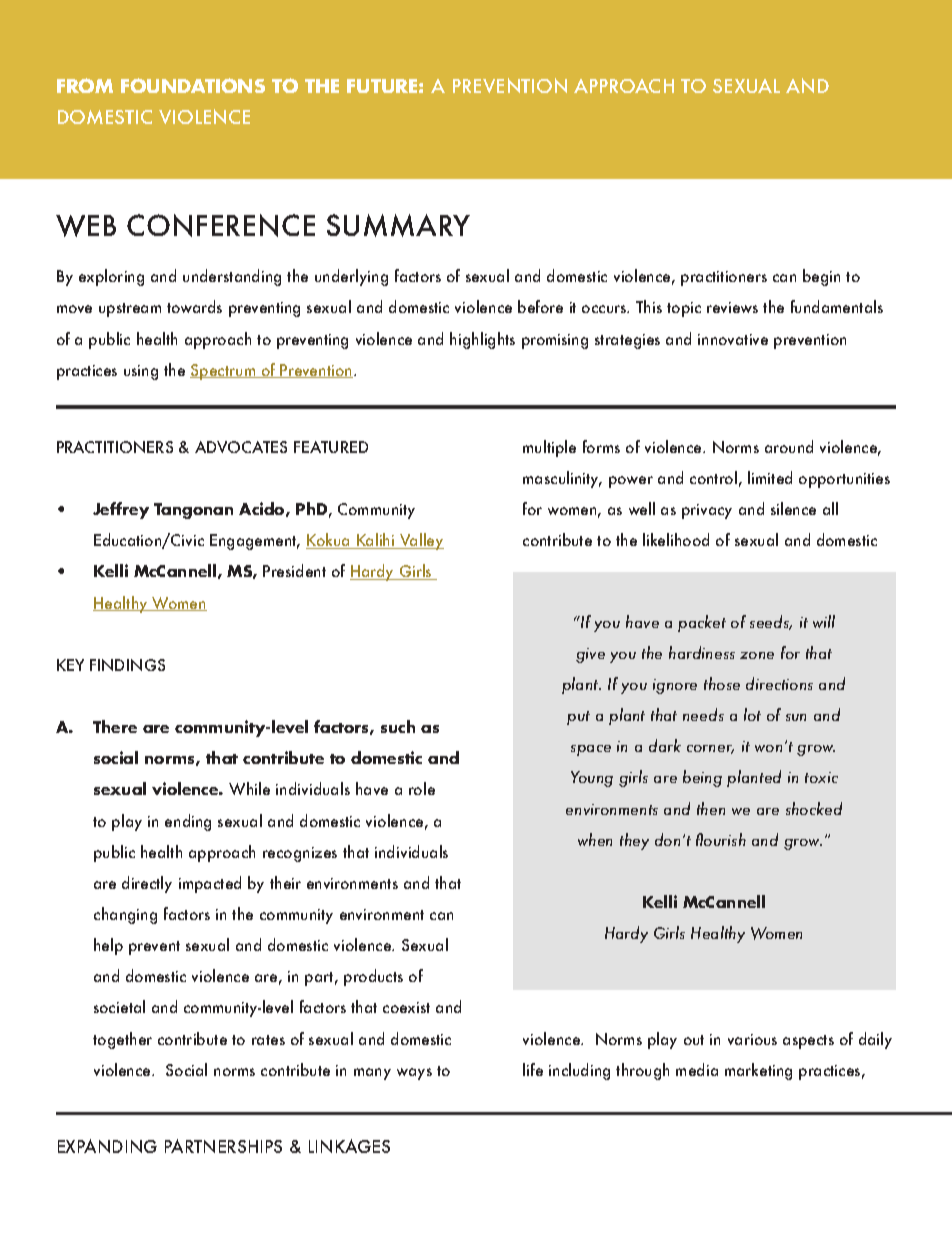 The width and height of the screenshot is (952, 1233). Describe the element at coordinates (193, 85) in the screenshot. I see `FOUNDATIONS` at that location.
